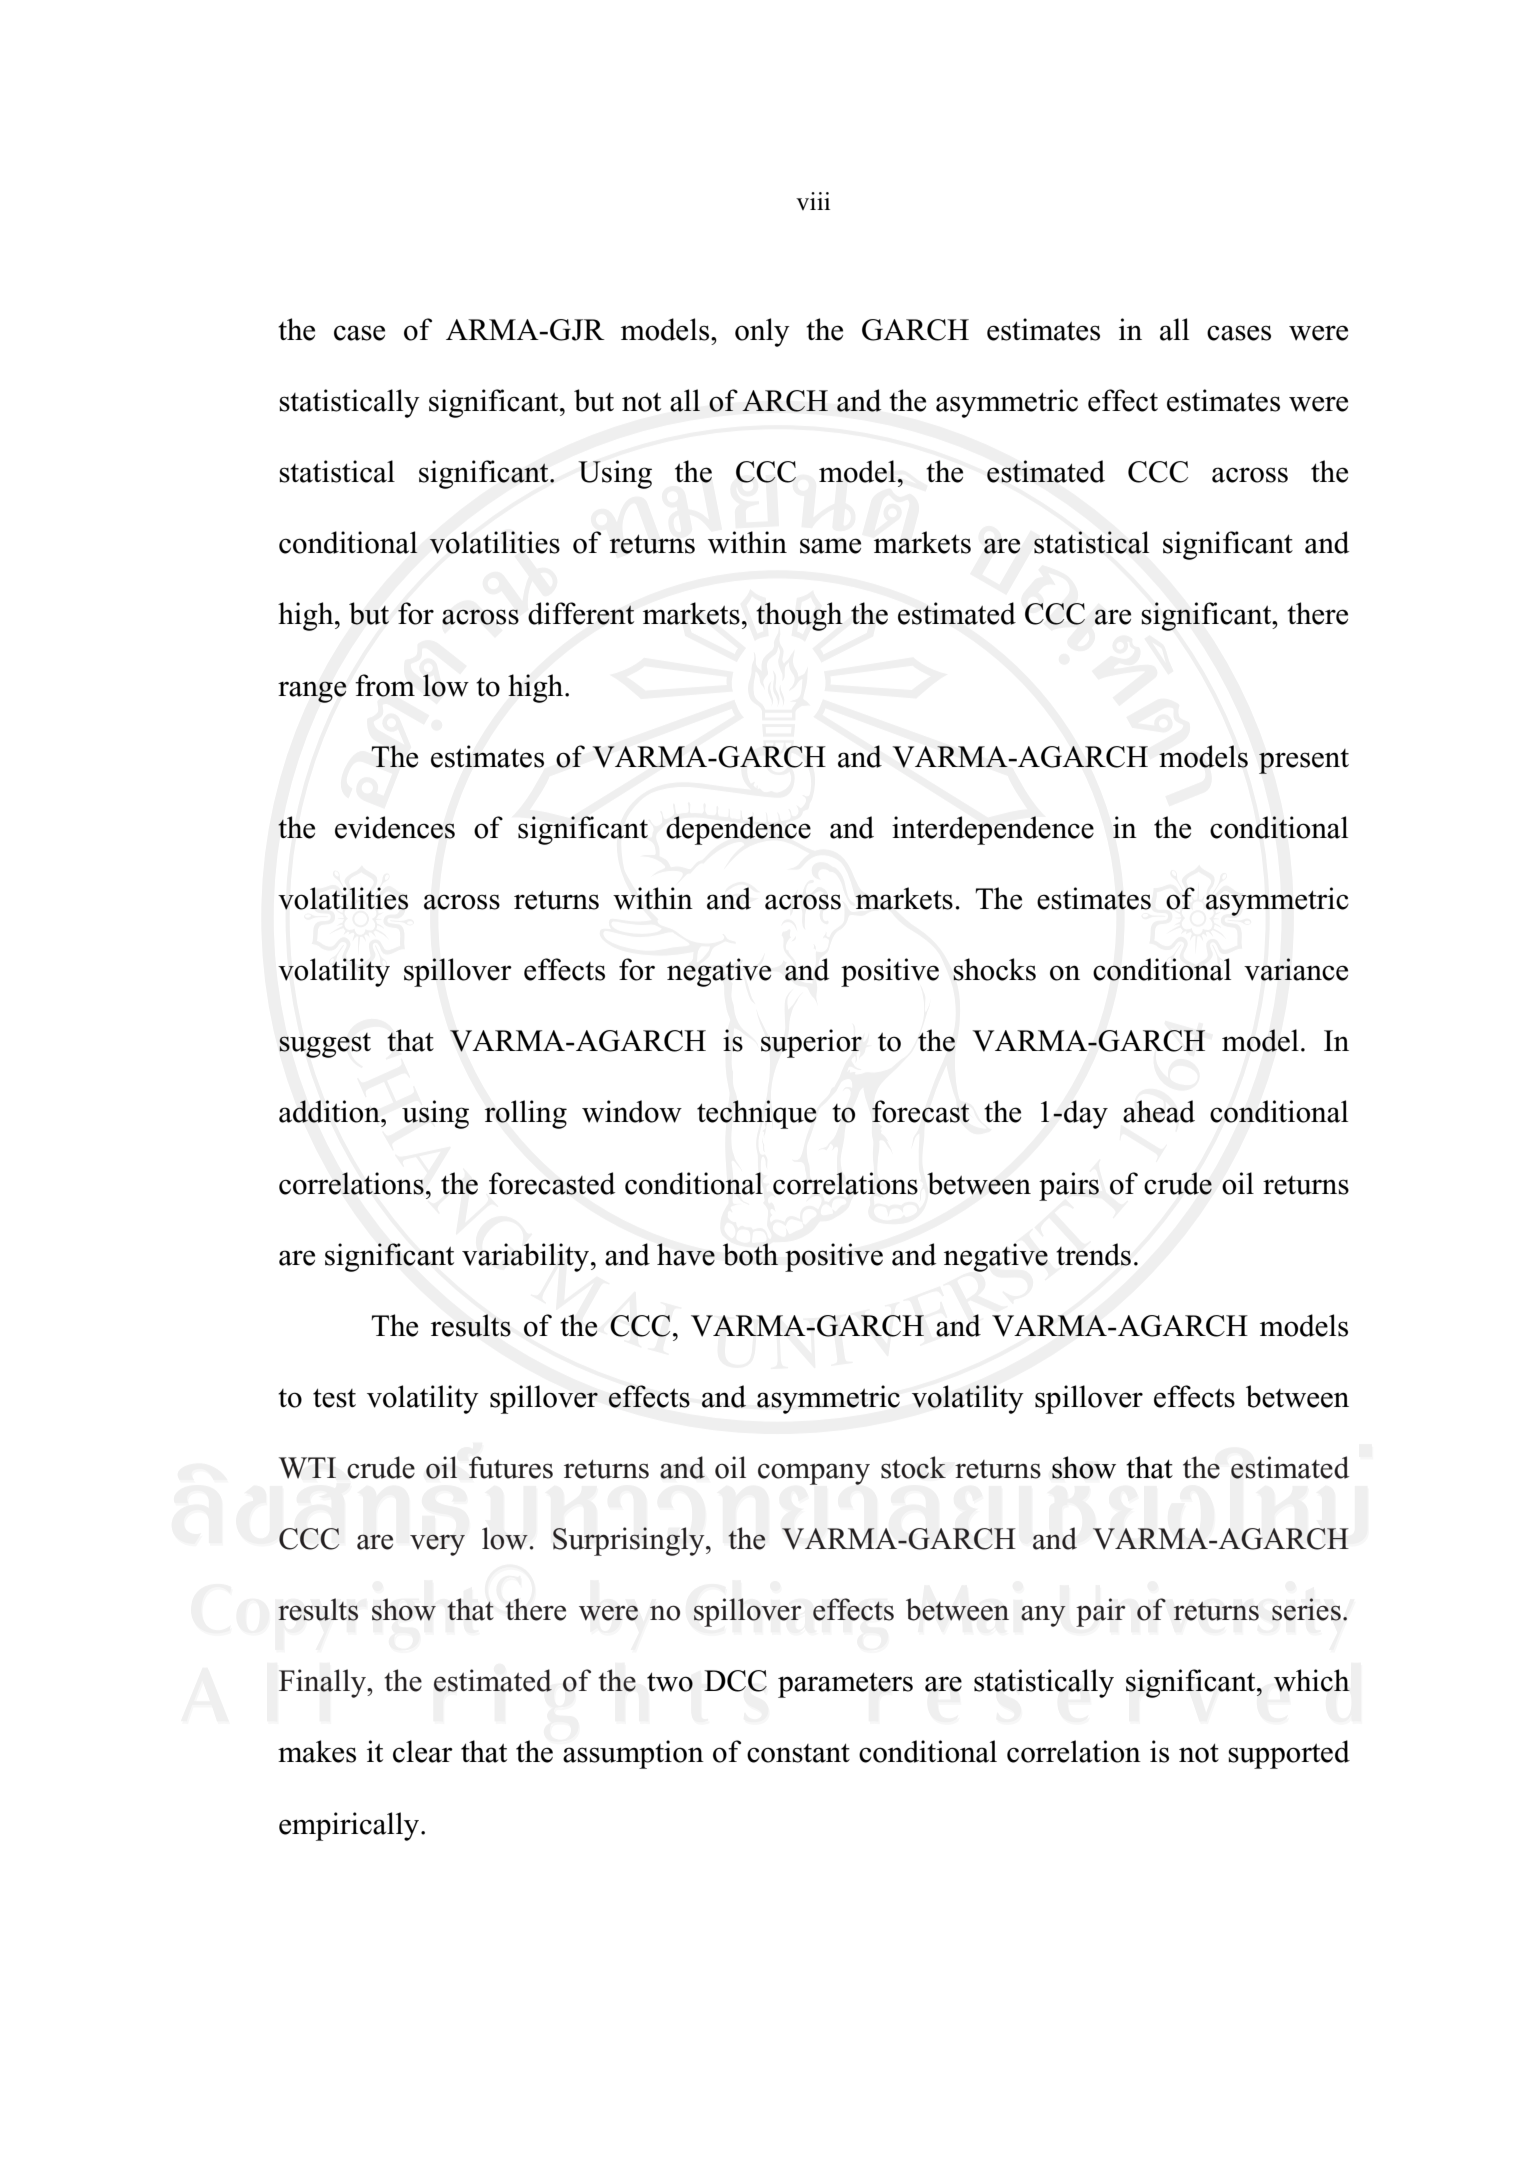 The width and height of the image is (1534, 2171). What do you see at coordinates (1159, 1111) in the image?
I see `ahead` at bounding box center [1159, 1111].
